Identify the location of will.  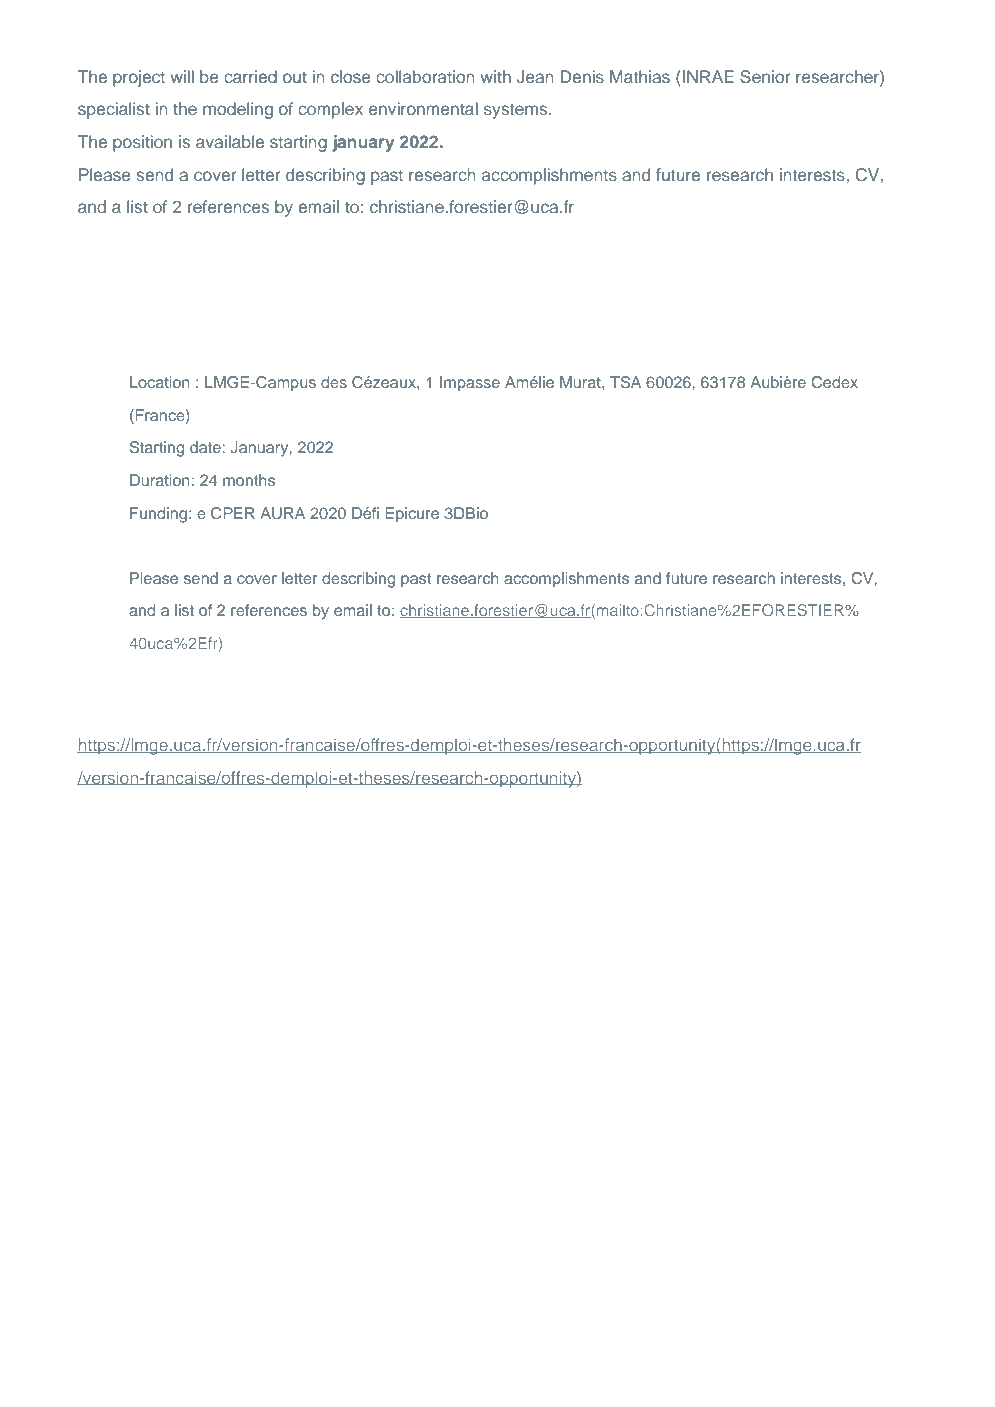
(182, 76).
